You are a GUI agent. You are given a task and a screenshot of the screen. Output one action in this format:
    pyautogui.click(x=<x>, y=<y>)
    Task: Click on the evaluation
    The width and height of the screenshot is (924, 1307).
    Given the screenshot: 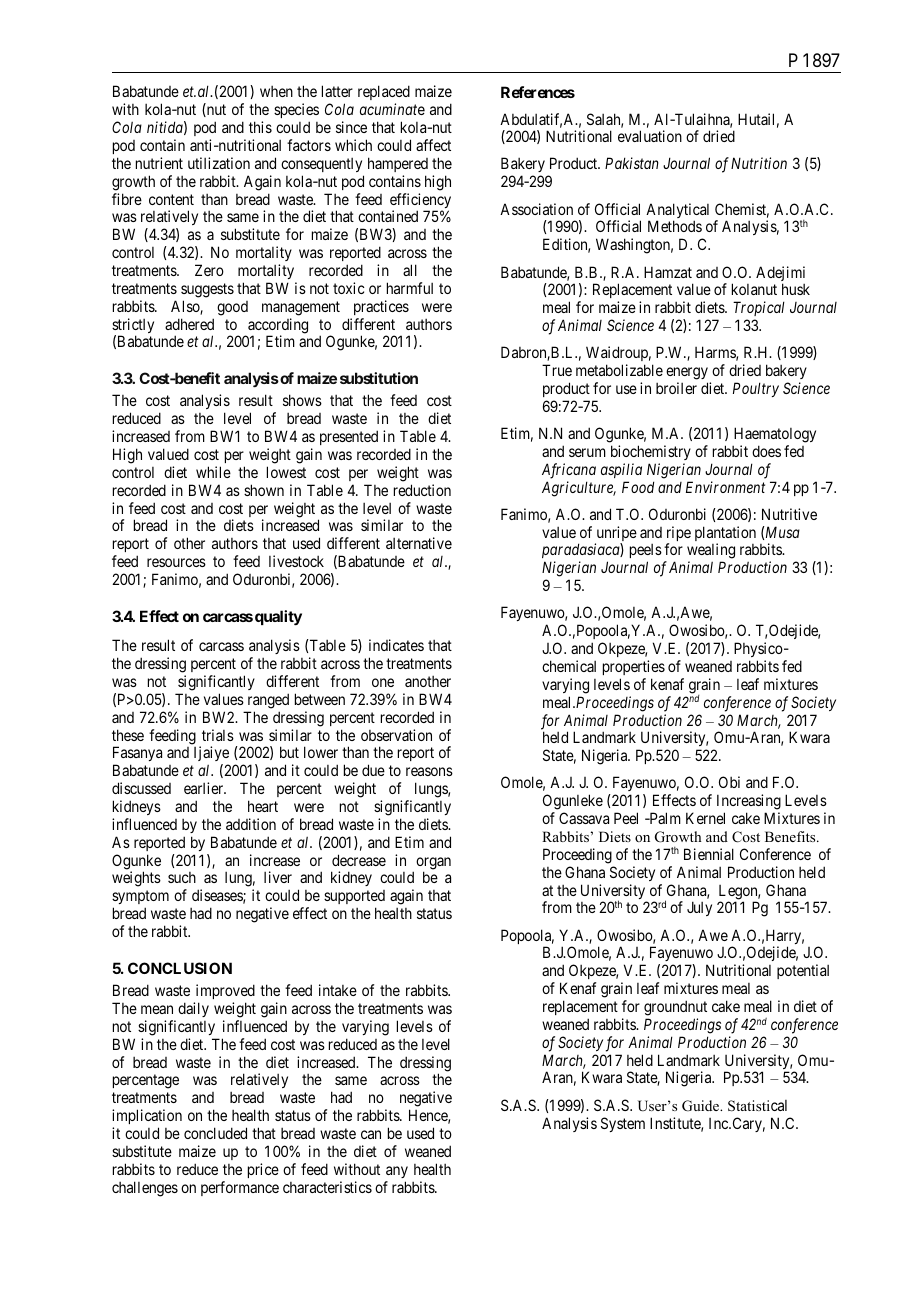 What is the action you would take?
    pyautogui.click(x=650, y=136)
